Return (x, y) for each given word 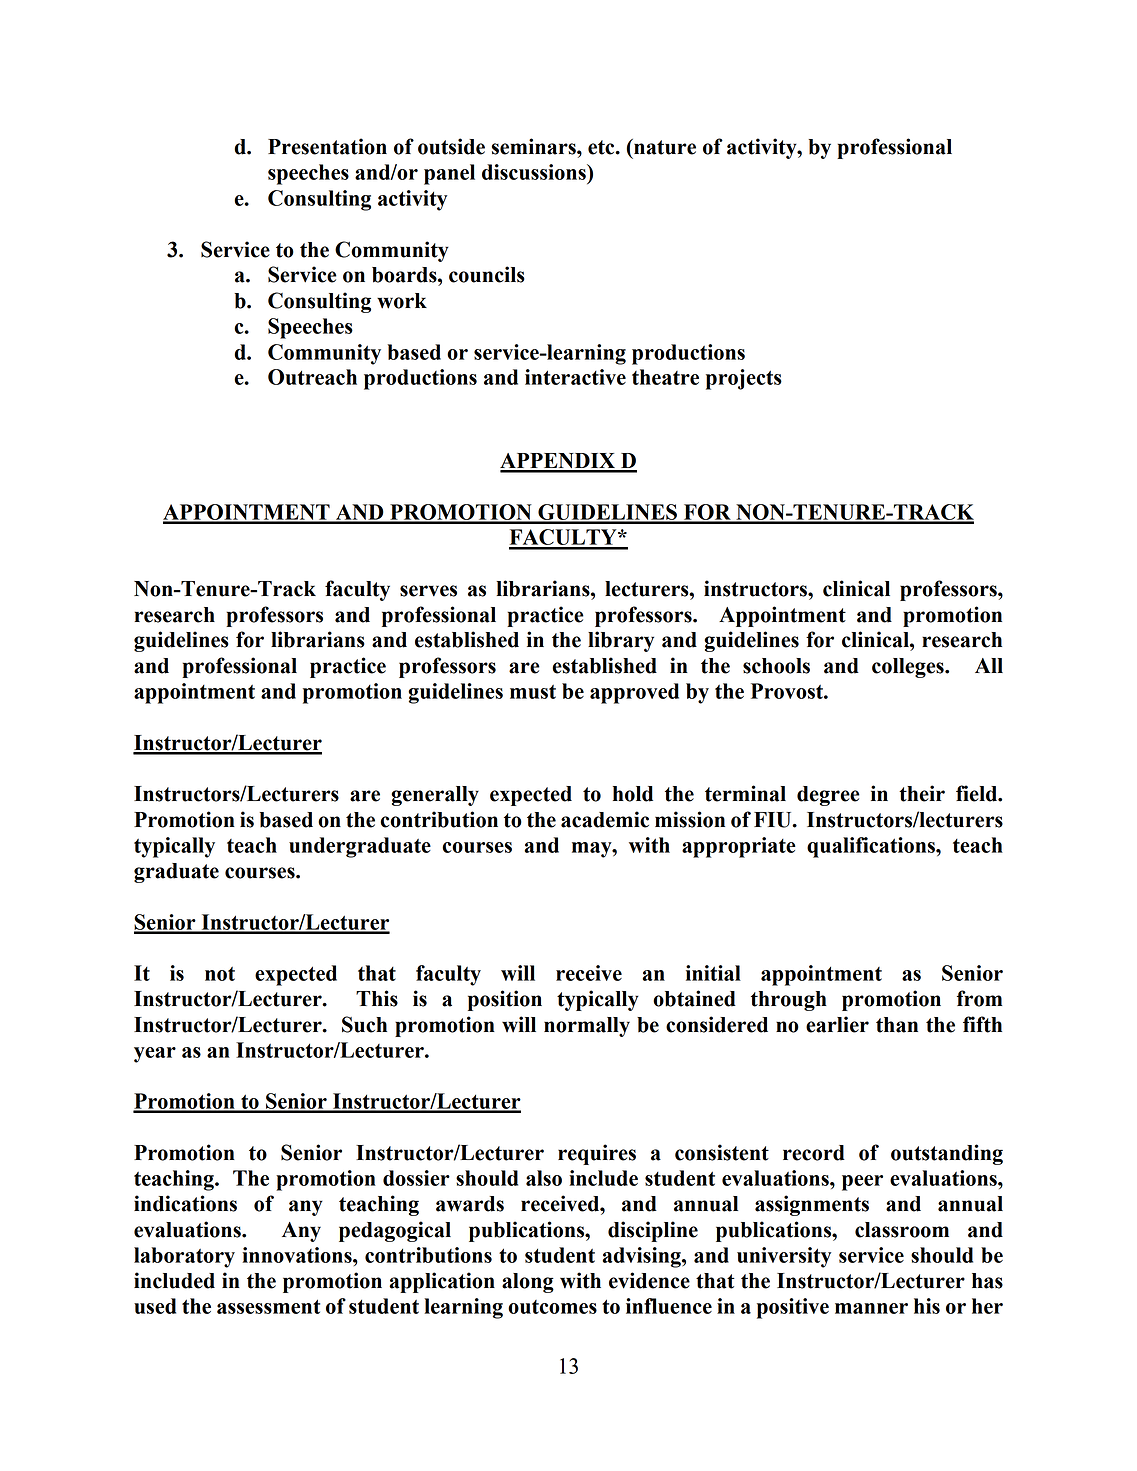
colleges (909, 668)
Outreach (312, 377)
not (220, 974)
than (897, 1025)
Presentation (327, 146)
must (533, 692)
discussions (535, 172)
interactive (575, 377)
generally (435, 796)
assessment (268, 1306)
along (528, 1283)
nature (664, 147)
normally (587, 1027)
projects (744, 379)
